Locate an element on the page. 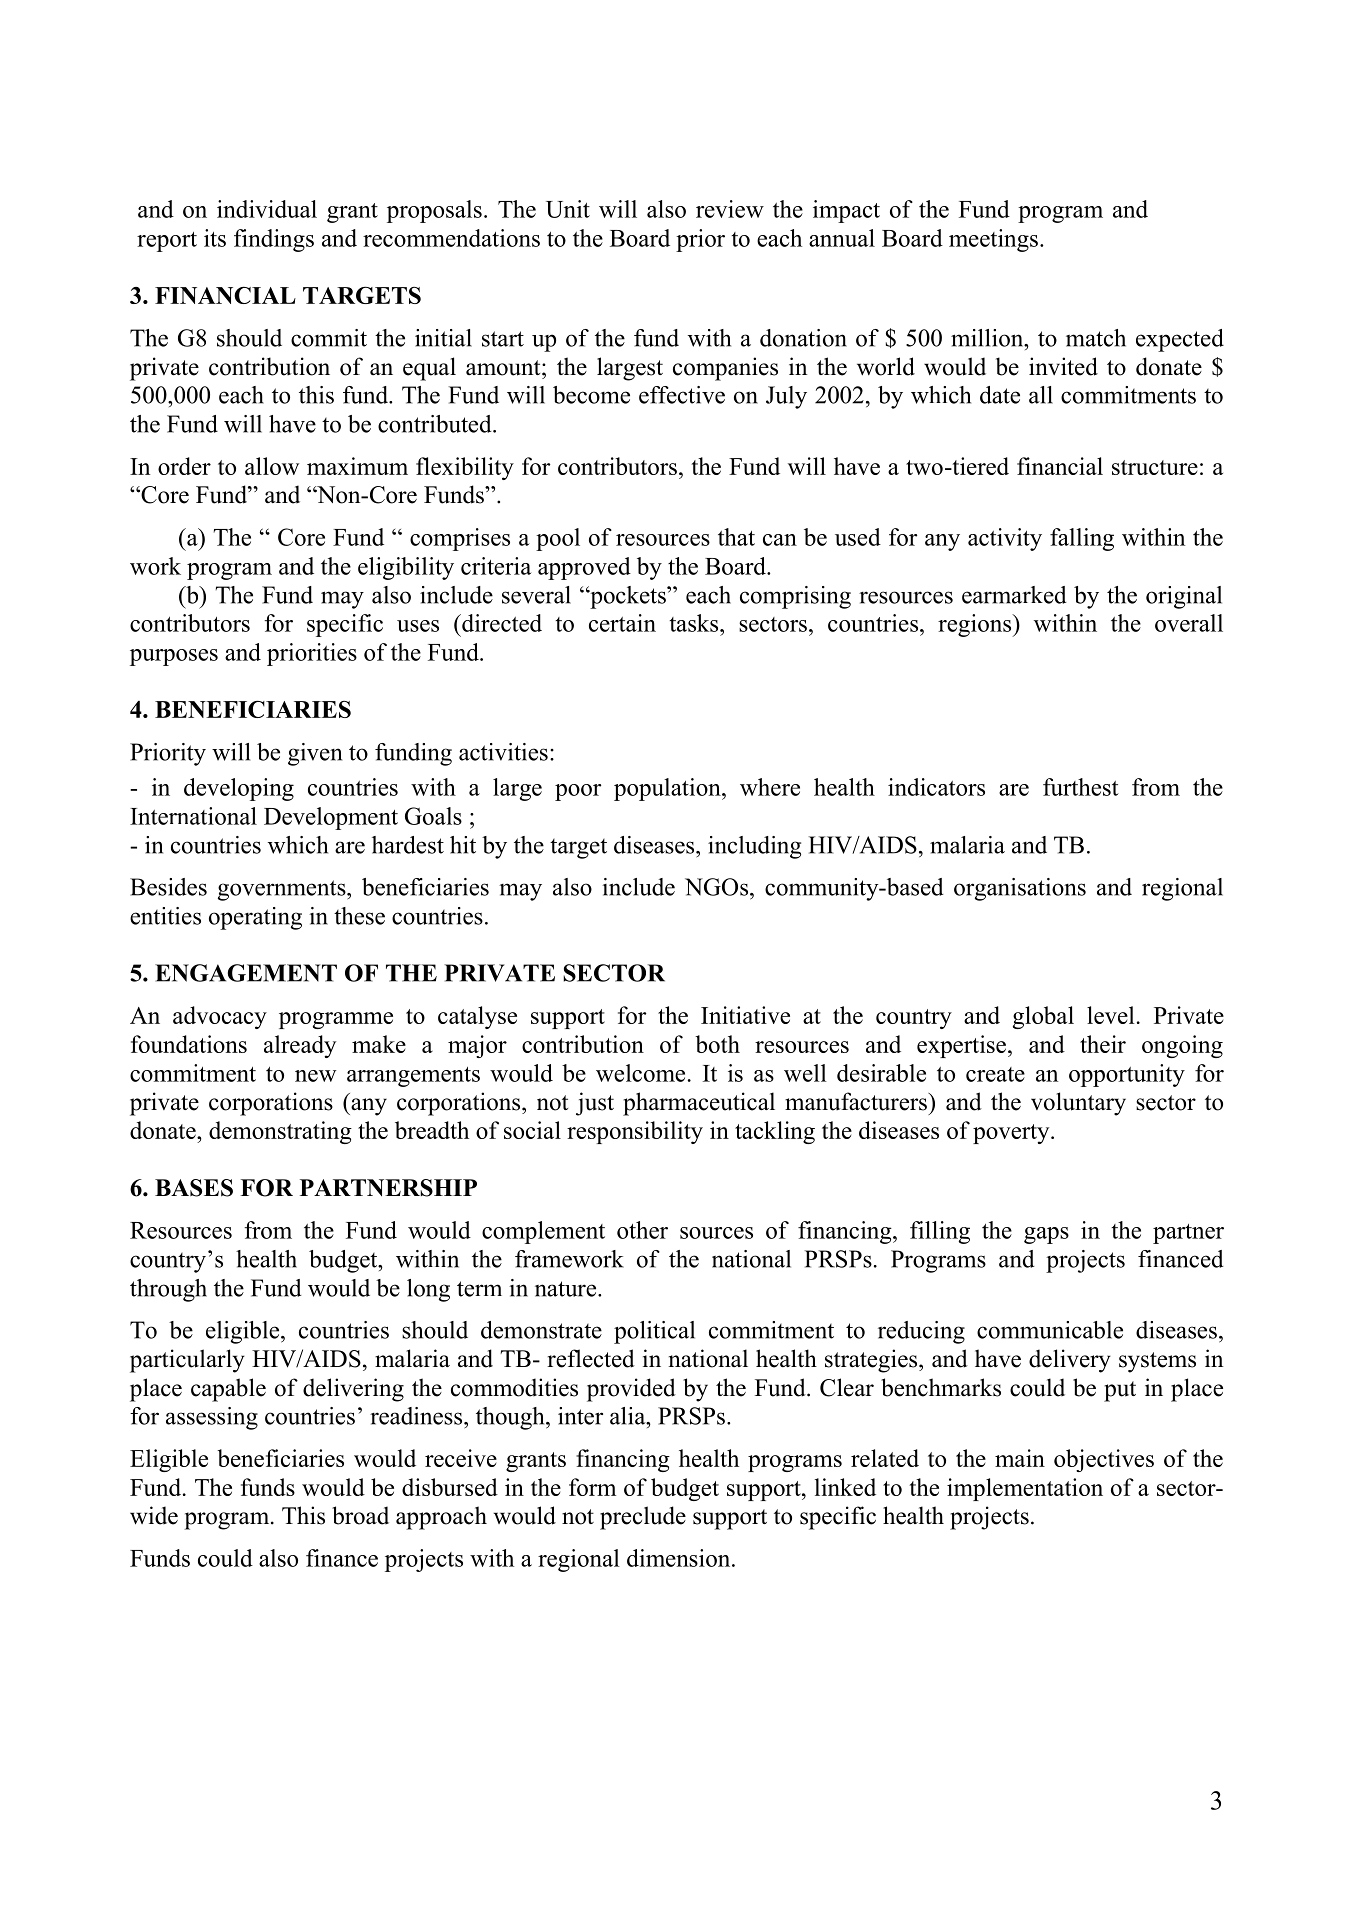 This image has width=1351, height=1911. governments is located at coordinates (283, 890).
